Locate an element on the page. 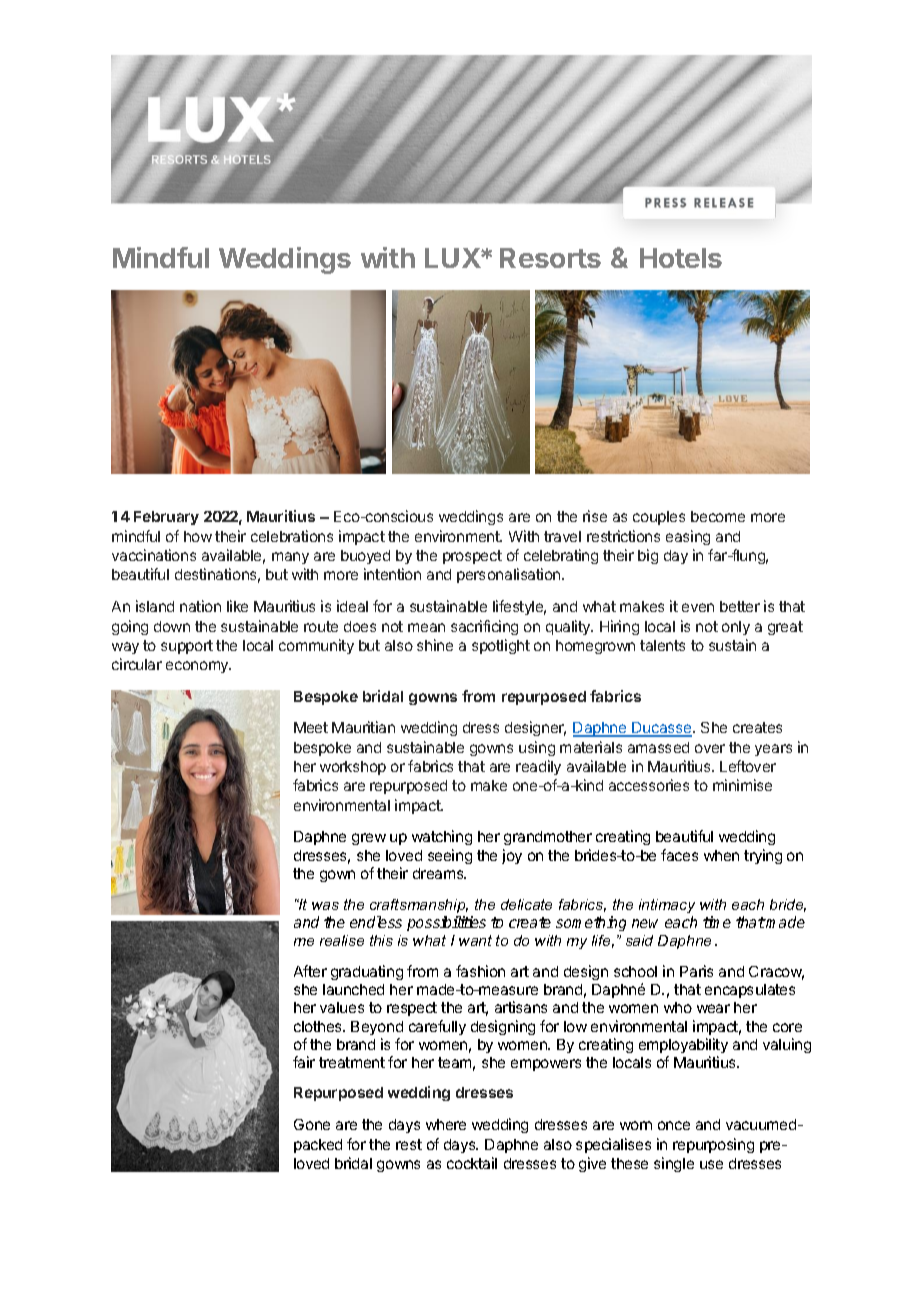 This page has height=1308, width=924. easing is located at coordinates (688, 537).
